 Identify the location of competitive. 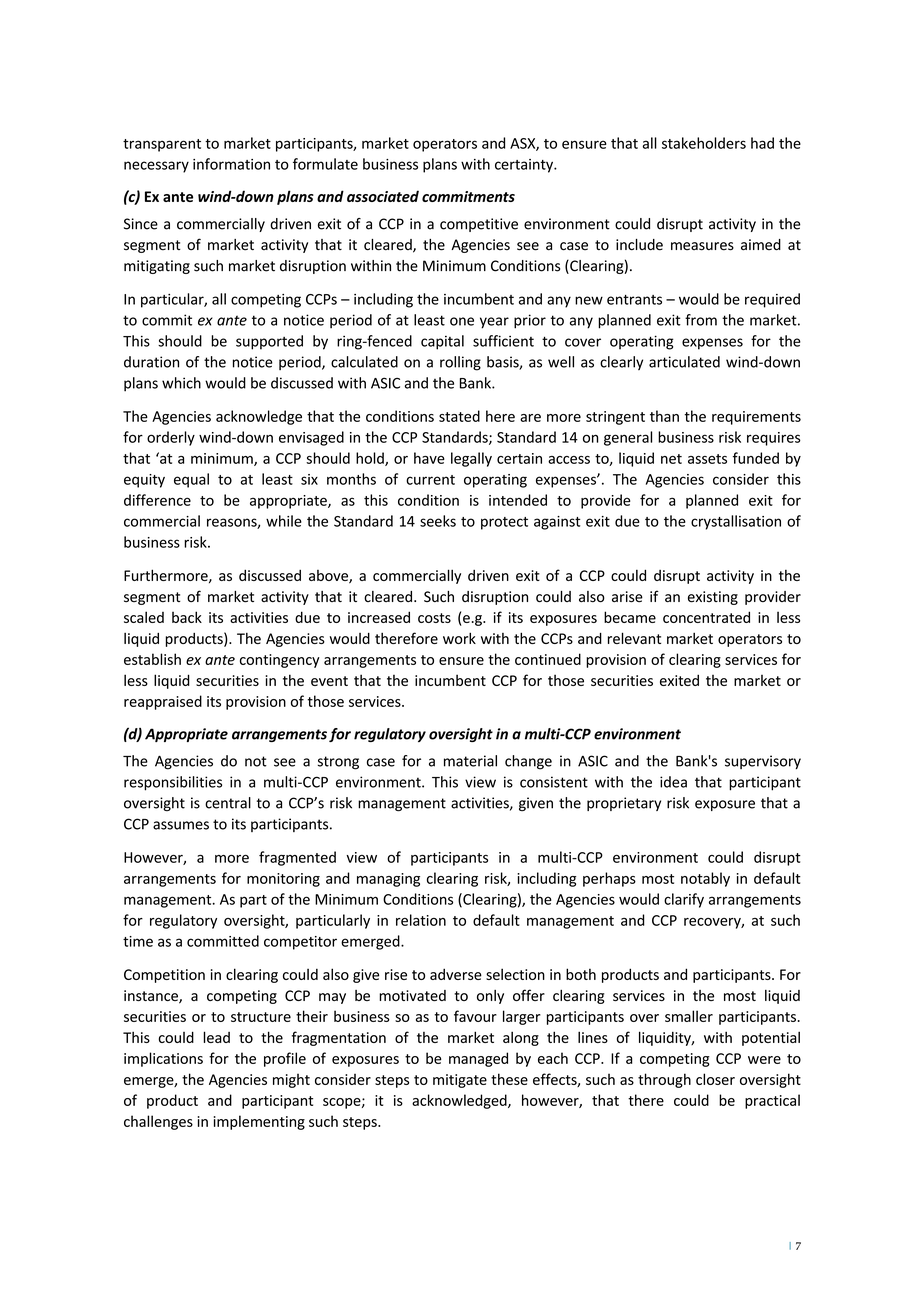
(479, 225).
